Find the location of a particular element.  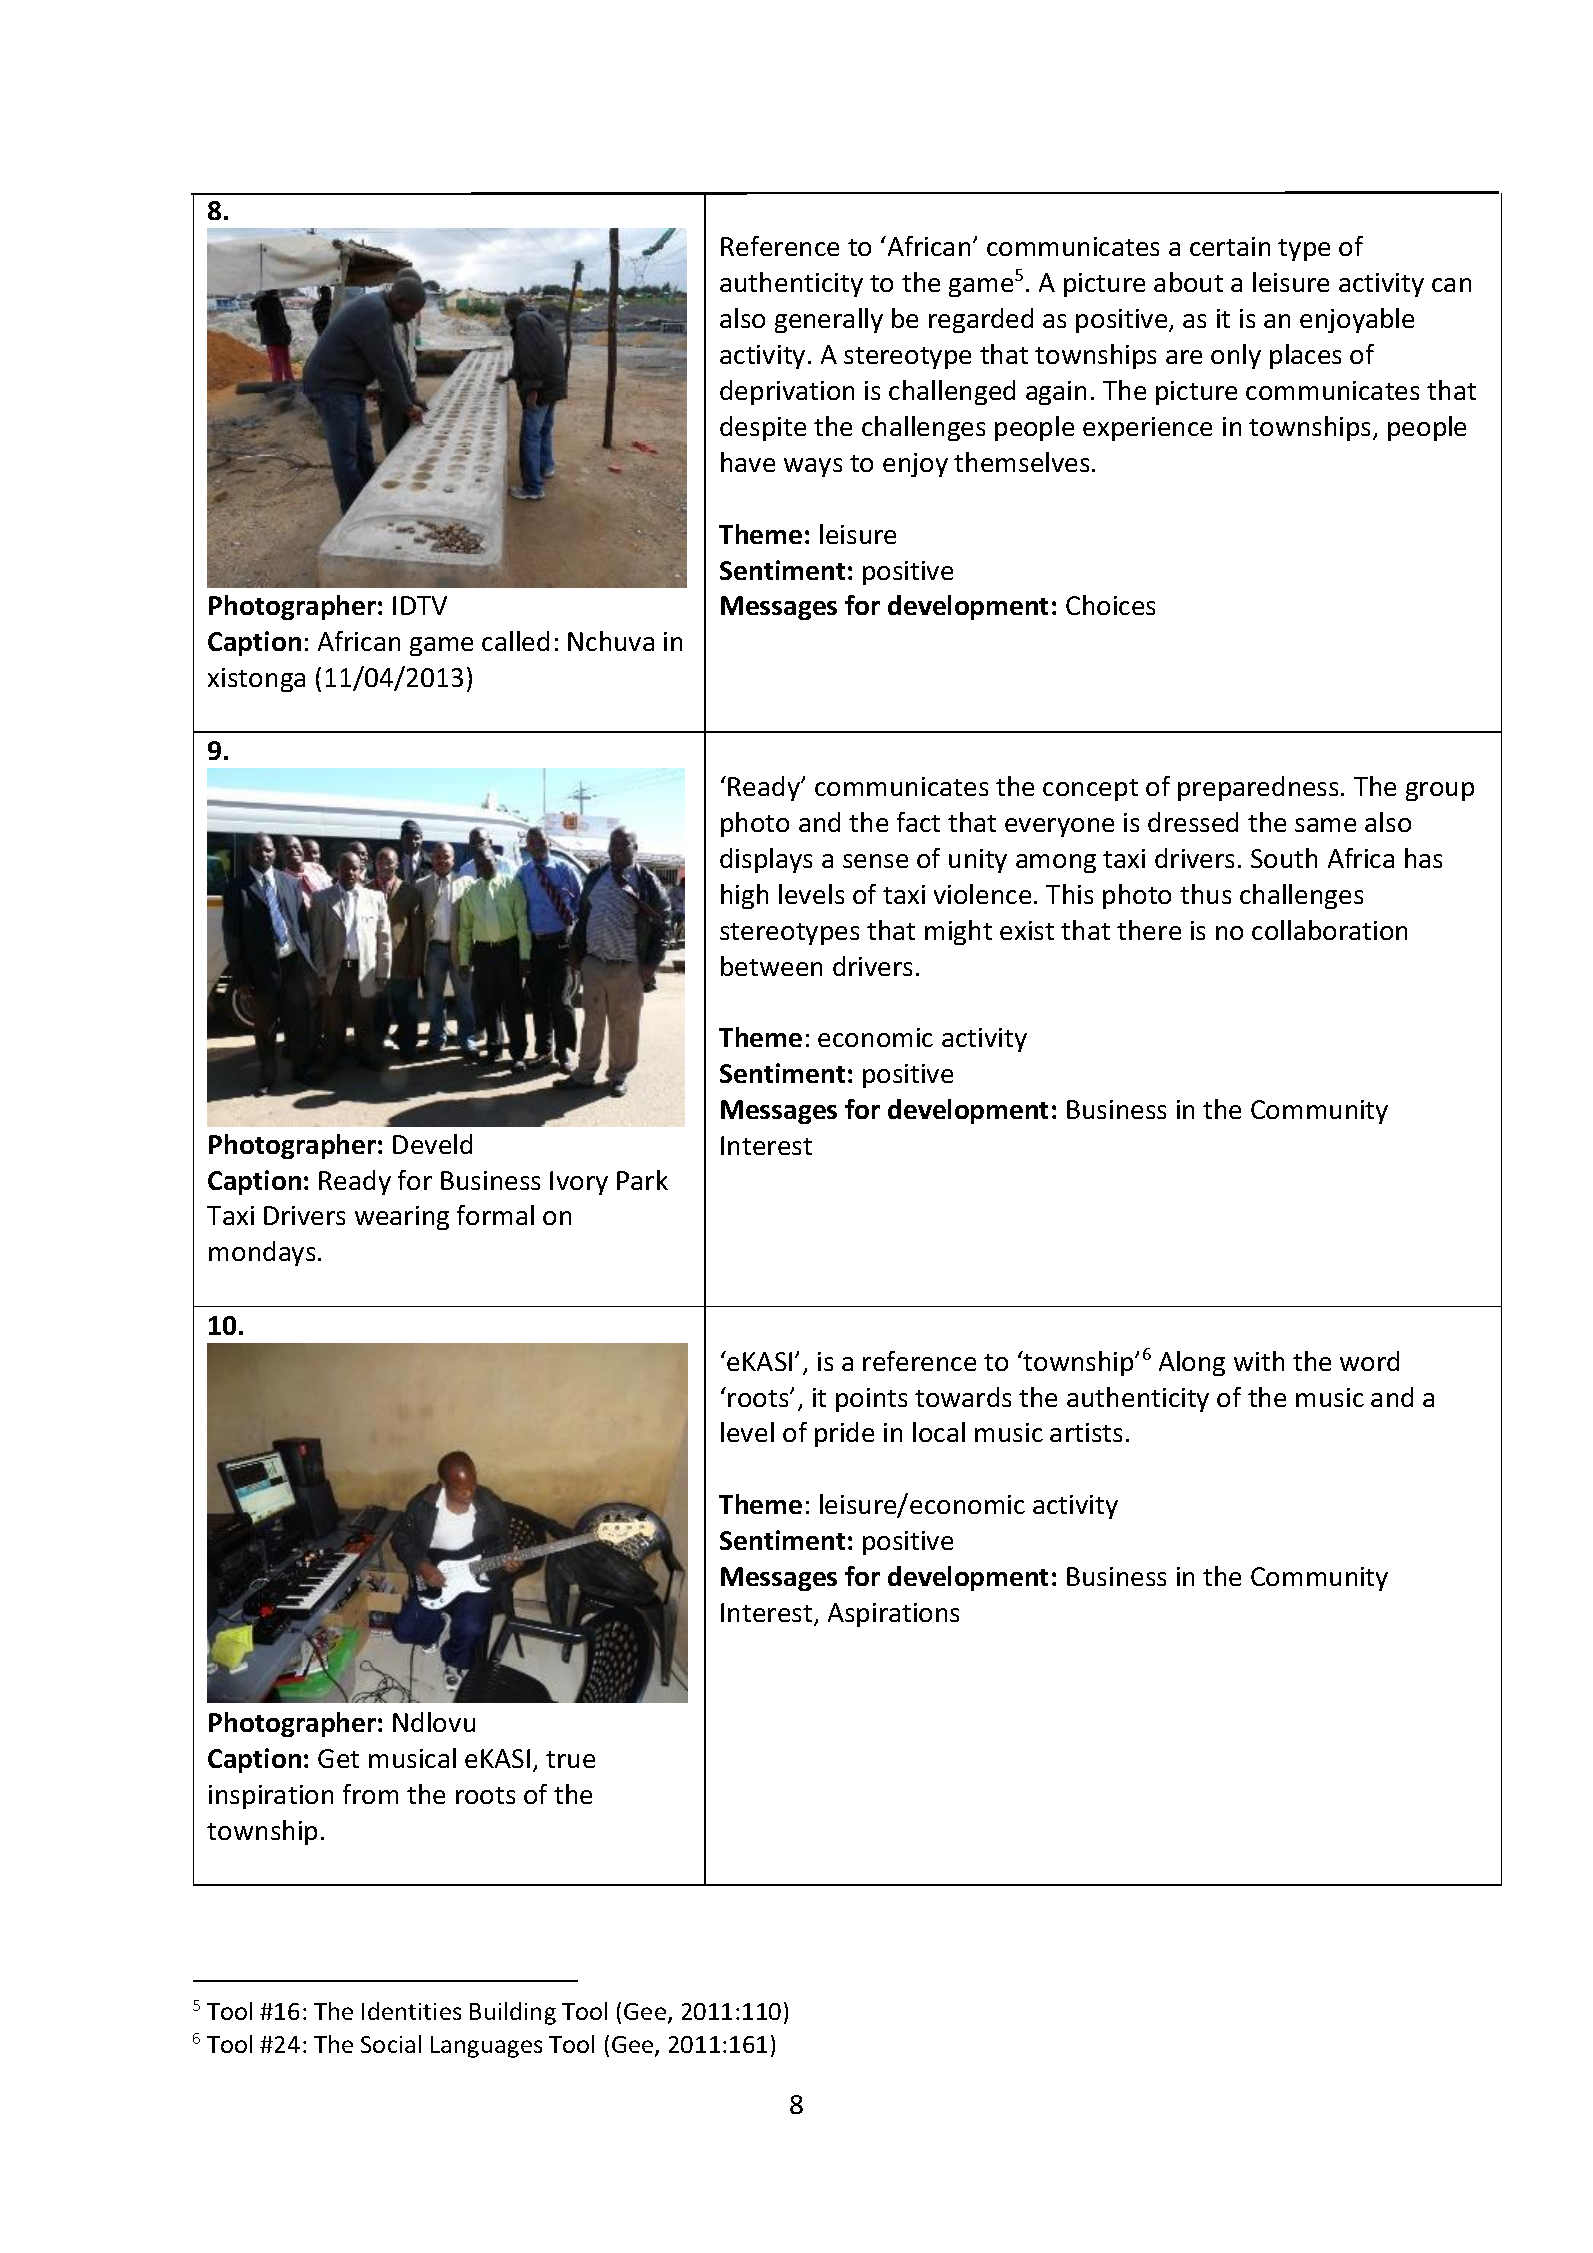

Identities is located at coordinates (411, 2011).
